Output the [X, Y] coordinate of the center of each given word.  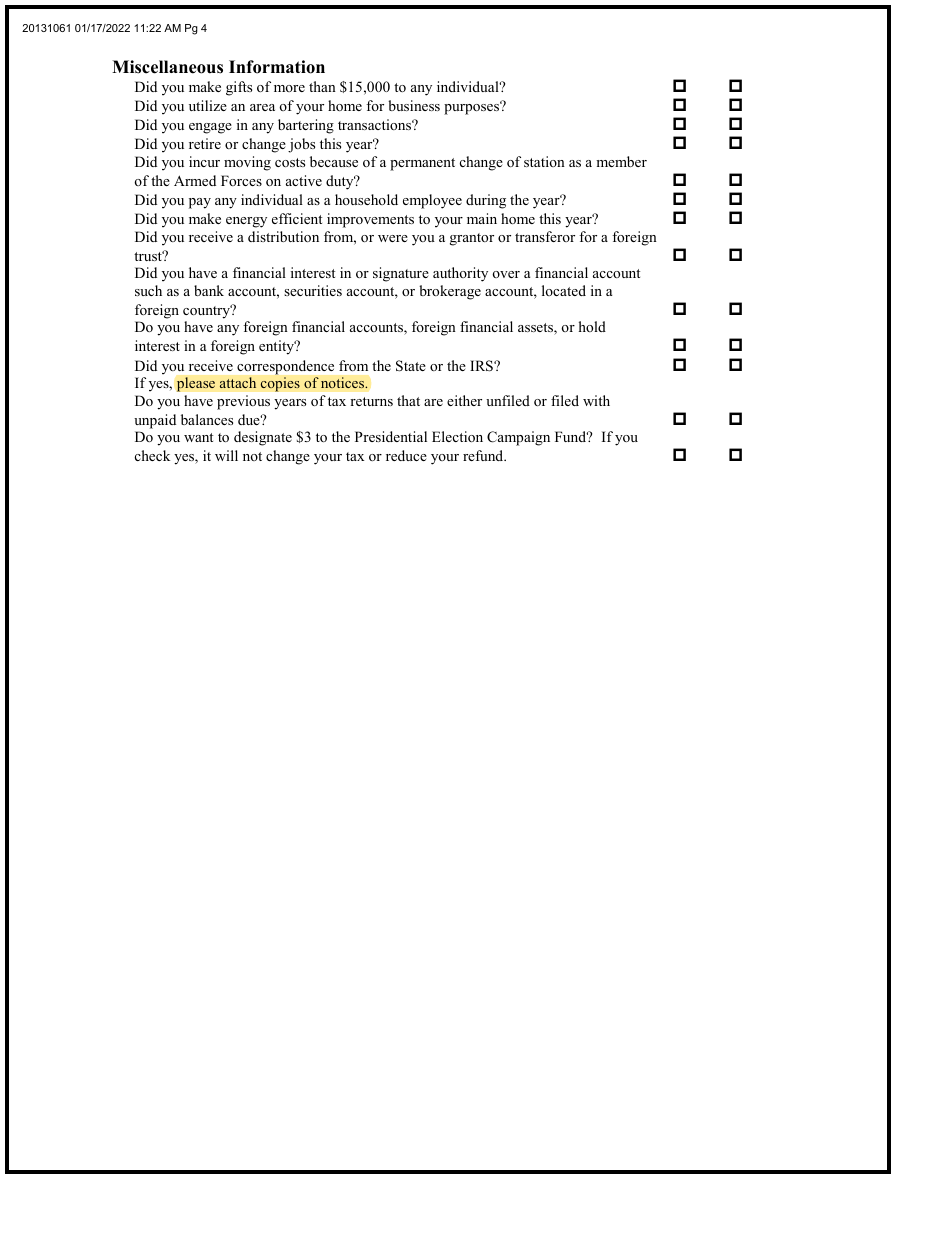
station [544, 161]
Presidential [391, 436]
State [411, 366]
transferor [545, 236]
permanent [422, 164]
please [195, 384]
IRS [482, 366]
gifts [239, 88]
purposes [473, 108]
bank [209, 290]
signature [401, 274]
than [322, 86]
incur [204, 161]
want [198, 437]
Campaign [518, 438]
